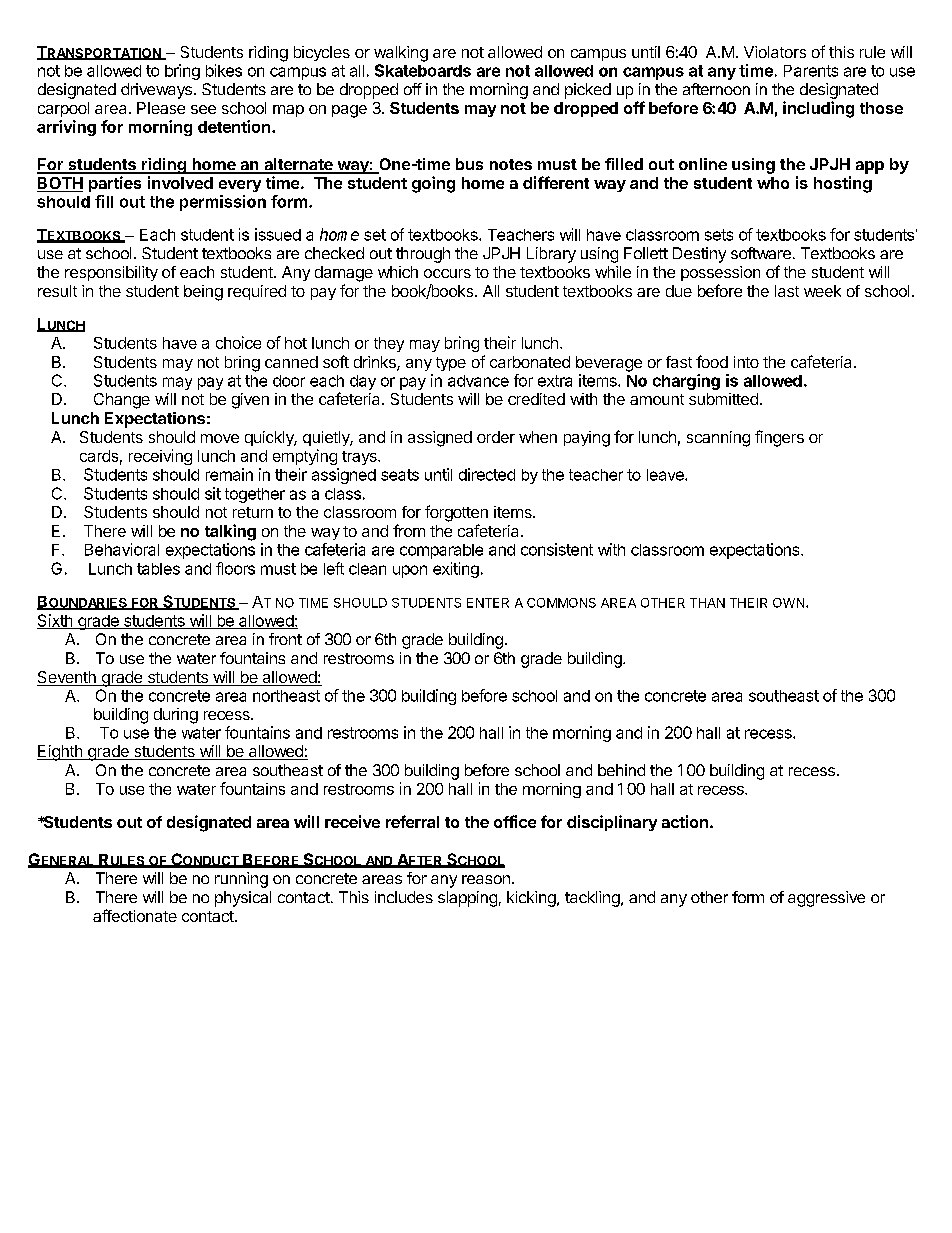  What do you see at coordinates (111, 273) in the screenshot?
I see `responsibility` at bounding box center [111, 273].
